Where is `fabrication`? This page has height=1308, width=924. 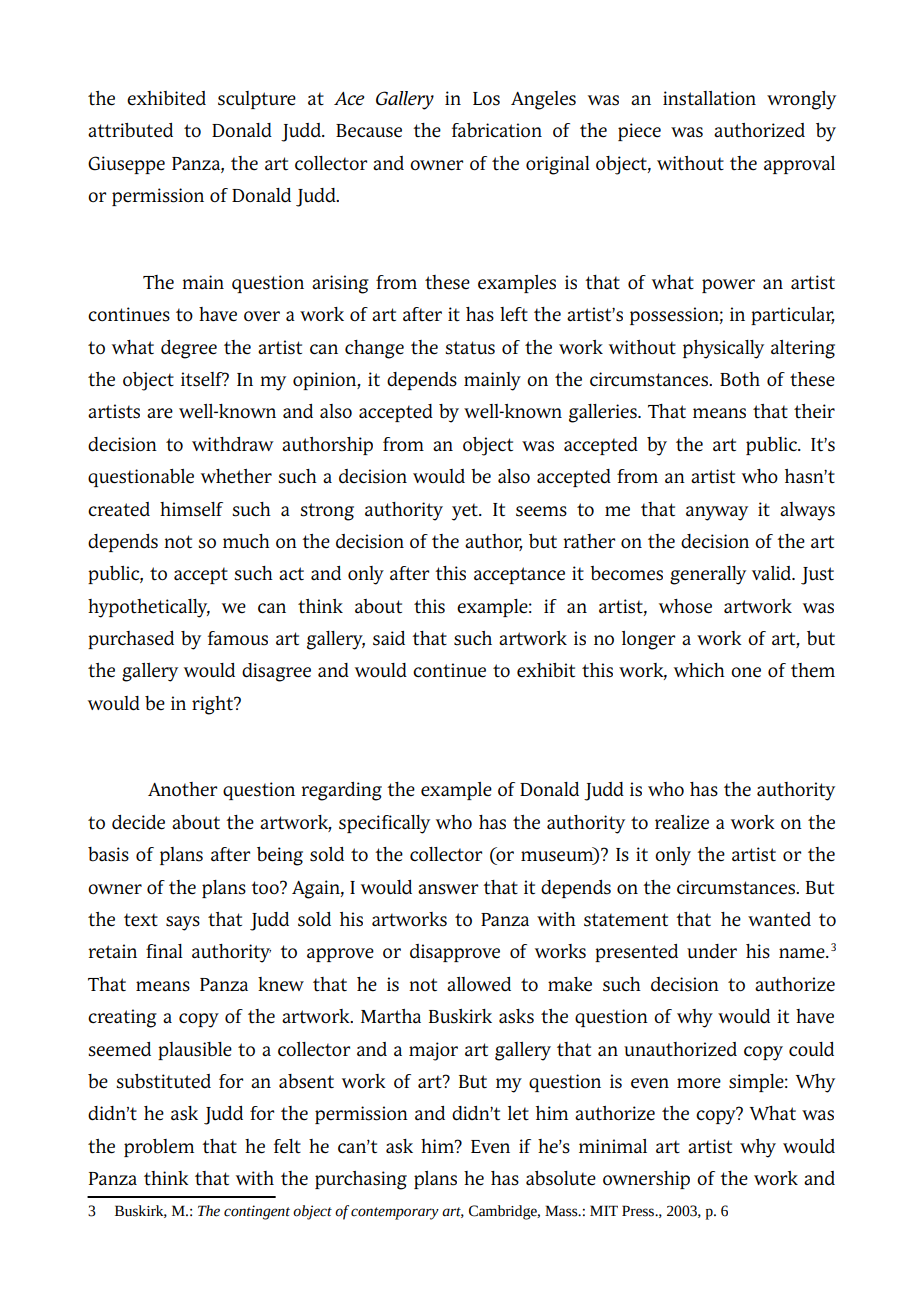 fabrication is located at coordinates (497, 130).
